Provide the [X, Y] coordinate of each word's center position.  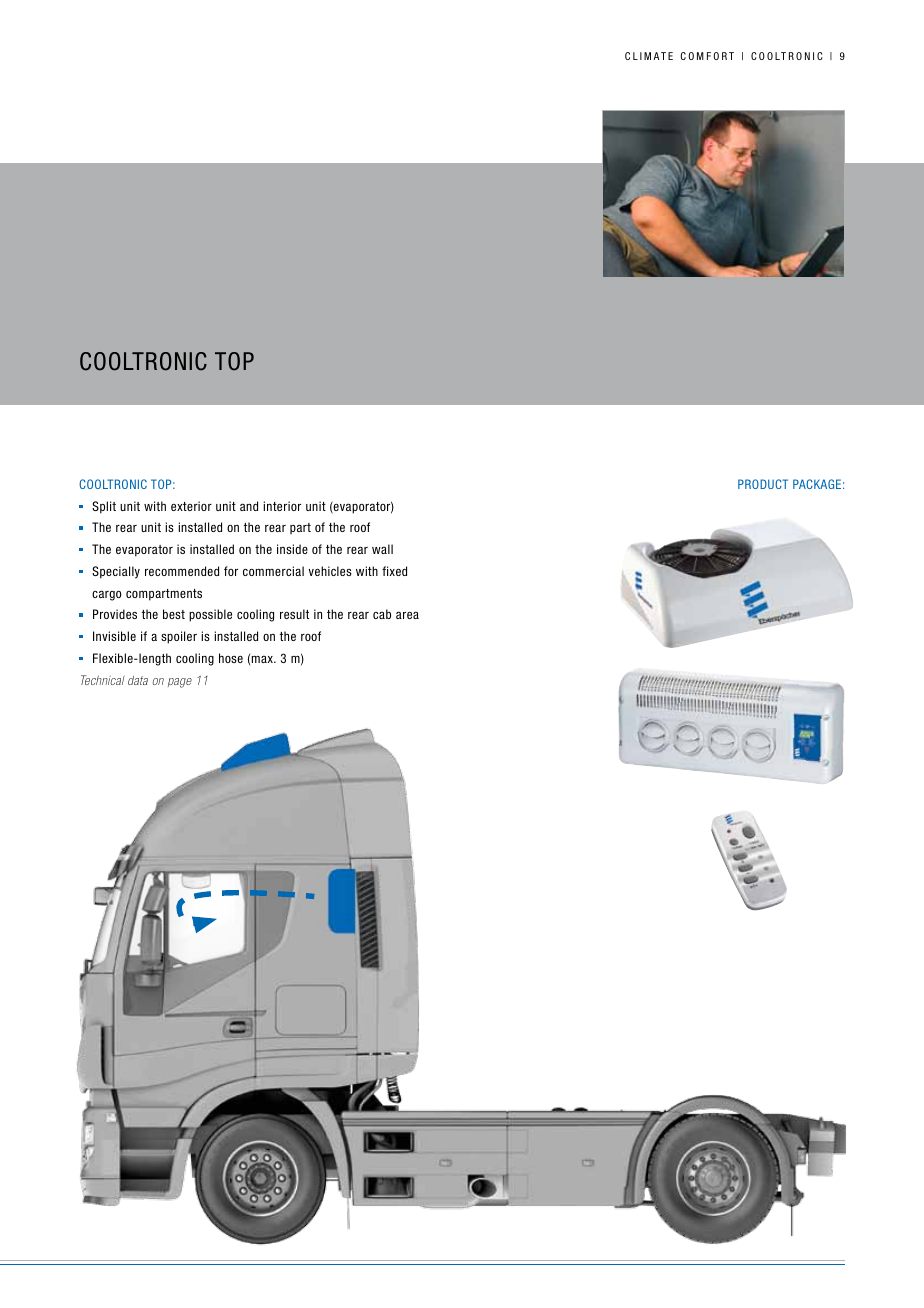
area [407, 615]
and [249, 506]
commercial [273, 571]
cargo [107, 595]
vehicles [330, 571]
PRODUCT [763, 484]
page [180, 683]
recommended [182, 571]
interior [282, 506]
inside [292, 549]
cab [382, 614]
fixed [394, 571]
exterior [191, 506]
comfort [707, 56]
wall [382, 549]
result [294, 614]
